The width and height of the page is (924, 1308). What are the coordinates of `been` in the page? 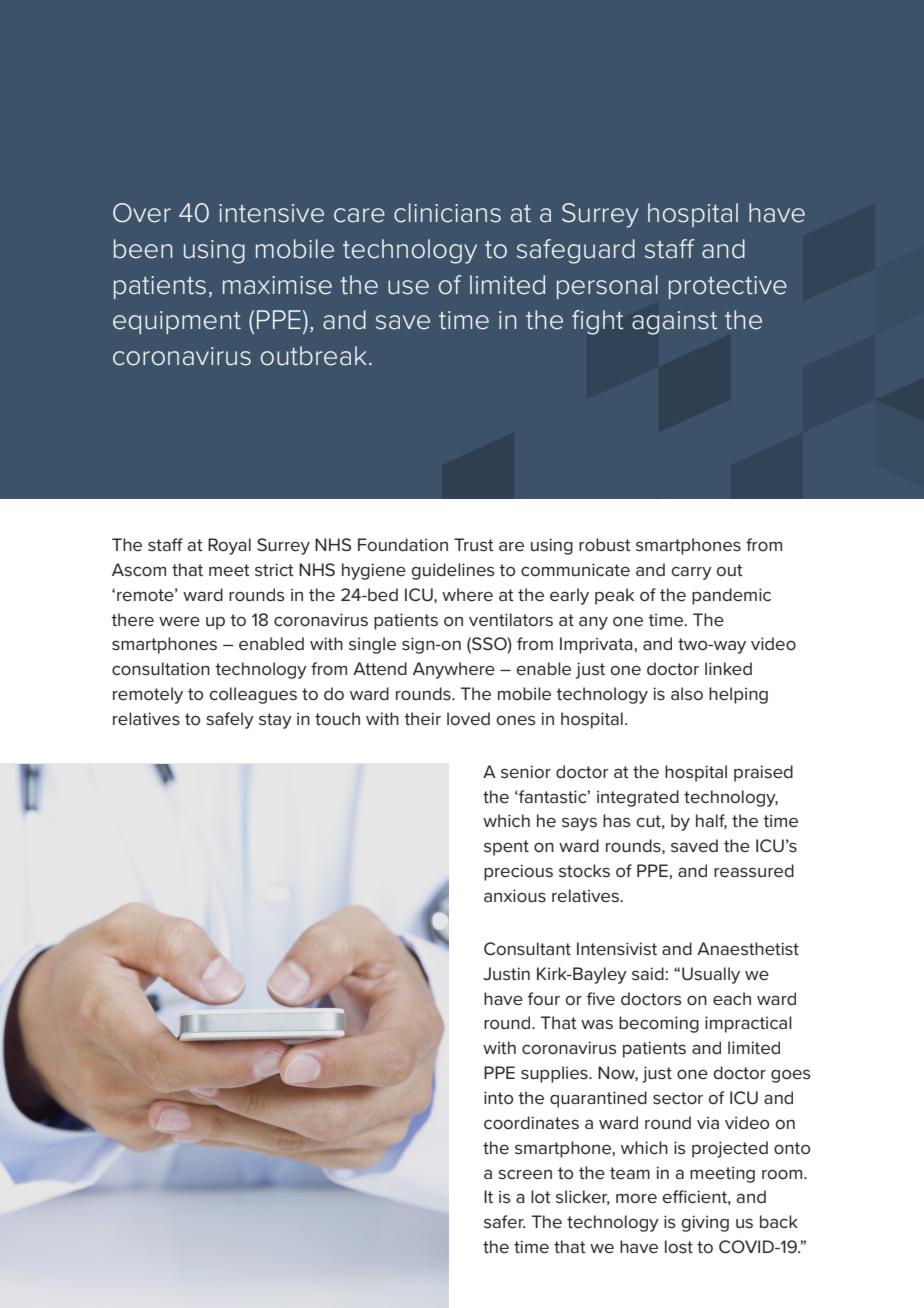 It's located at (143, 249).
